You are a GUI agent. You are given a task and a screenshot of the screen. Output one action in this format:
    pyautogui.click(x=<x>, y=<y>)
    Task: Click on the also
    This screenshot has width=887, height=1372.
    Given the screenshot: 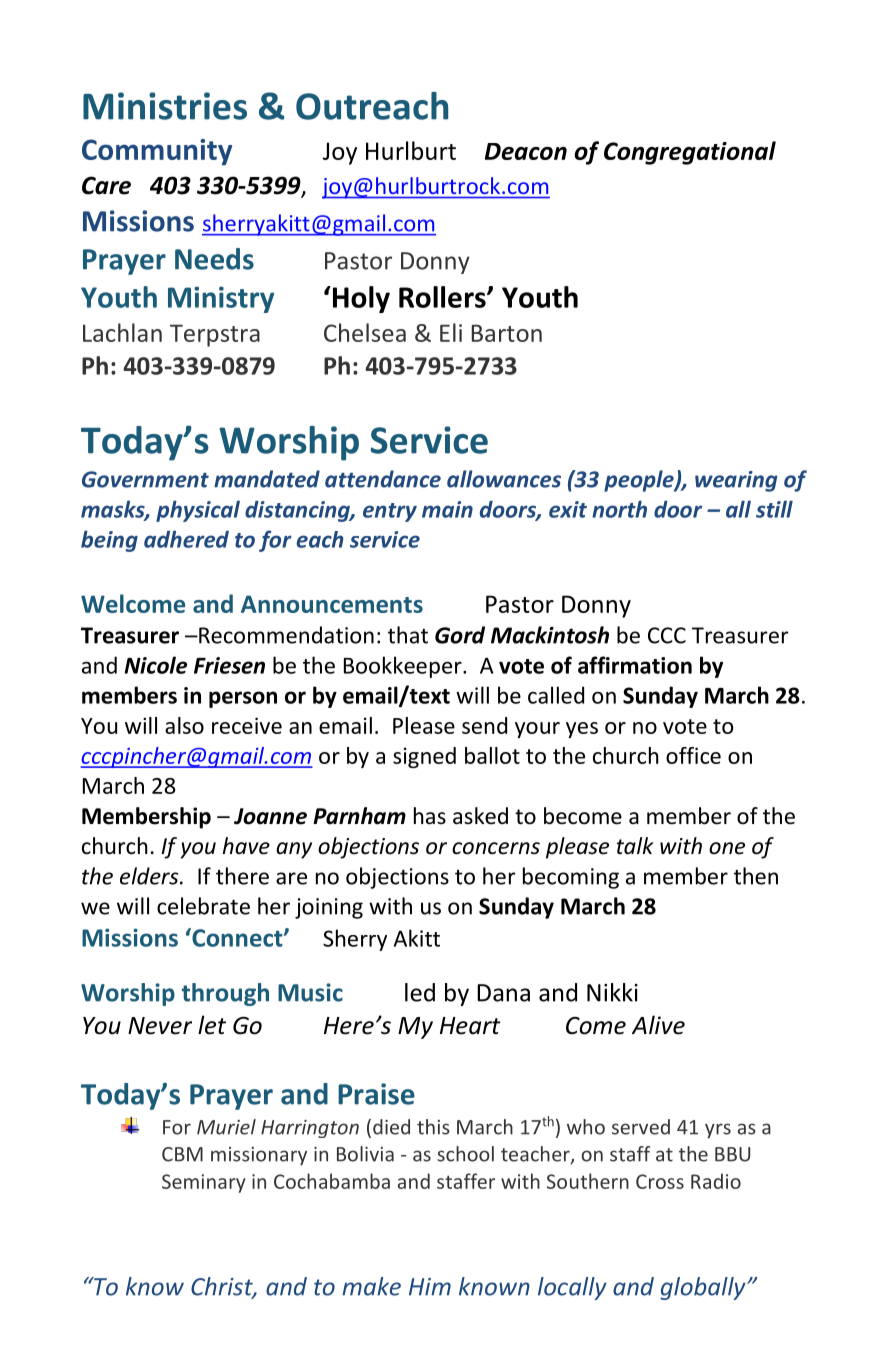 What is the action you would take?
    pyautogui.click(x=184, y=725)
